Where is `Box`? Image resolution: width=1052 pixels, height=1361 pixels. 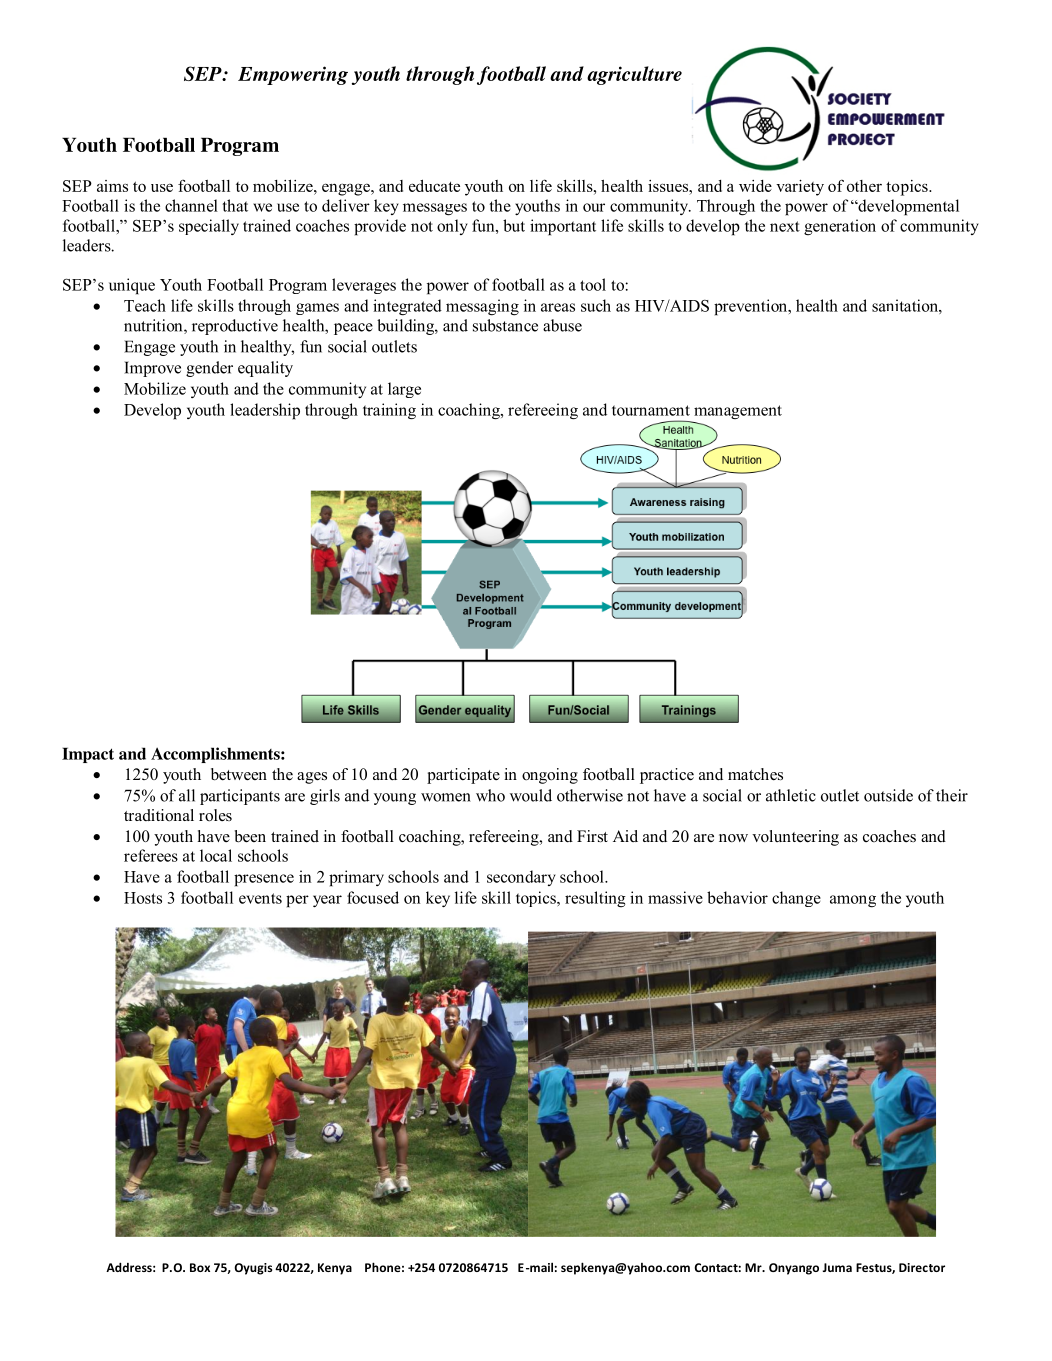 Box is located at coordinates (200, 1267).
